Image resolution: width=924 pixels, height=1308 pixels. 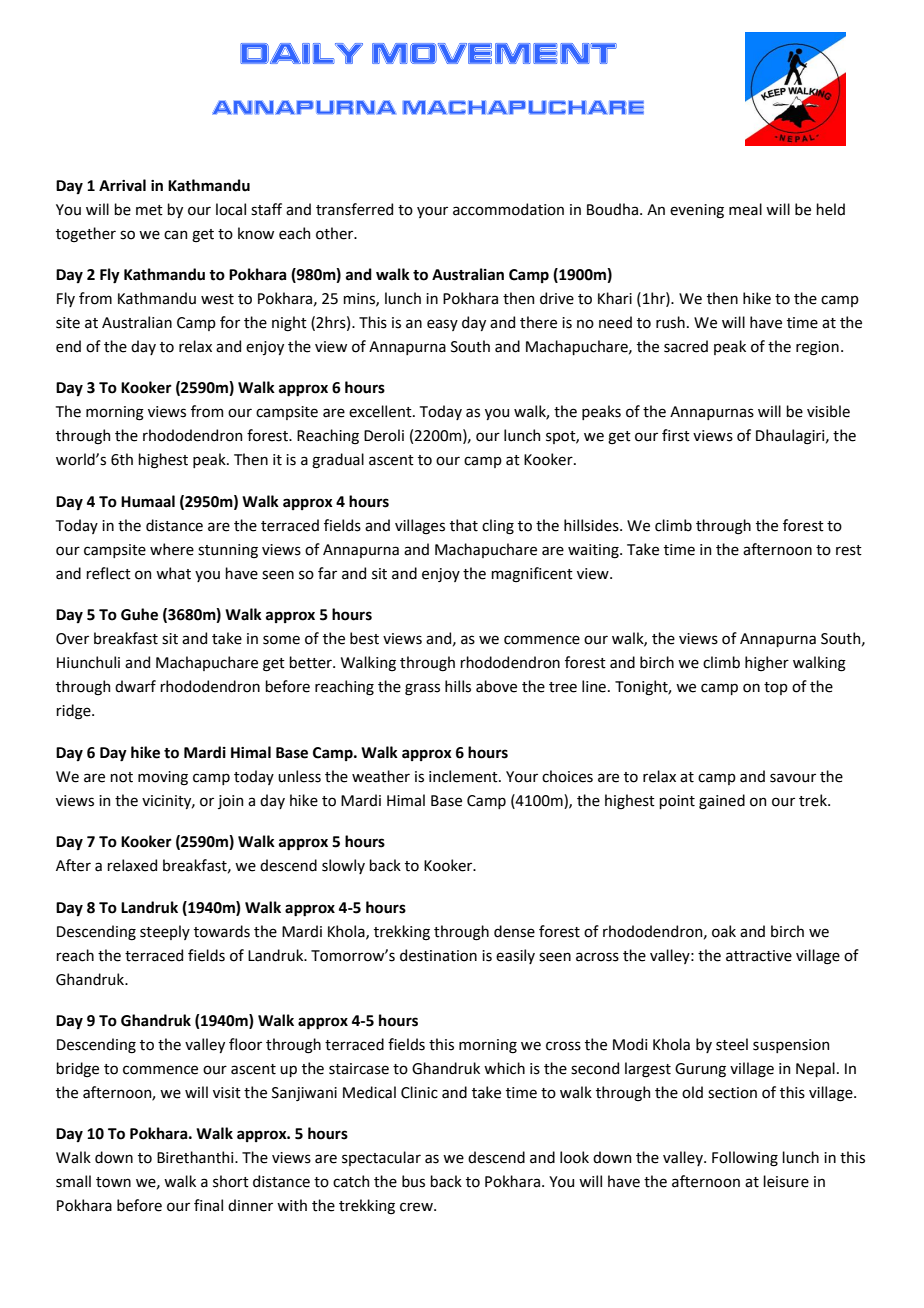 What do you see at coordinates (745, 209) in the screenshot?
I see `meal` at bounding box center [745, 209].
